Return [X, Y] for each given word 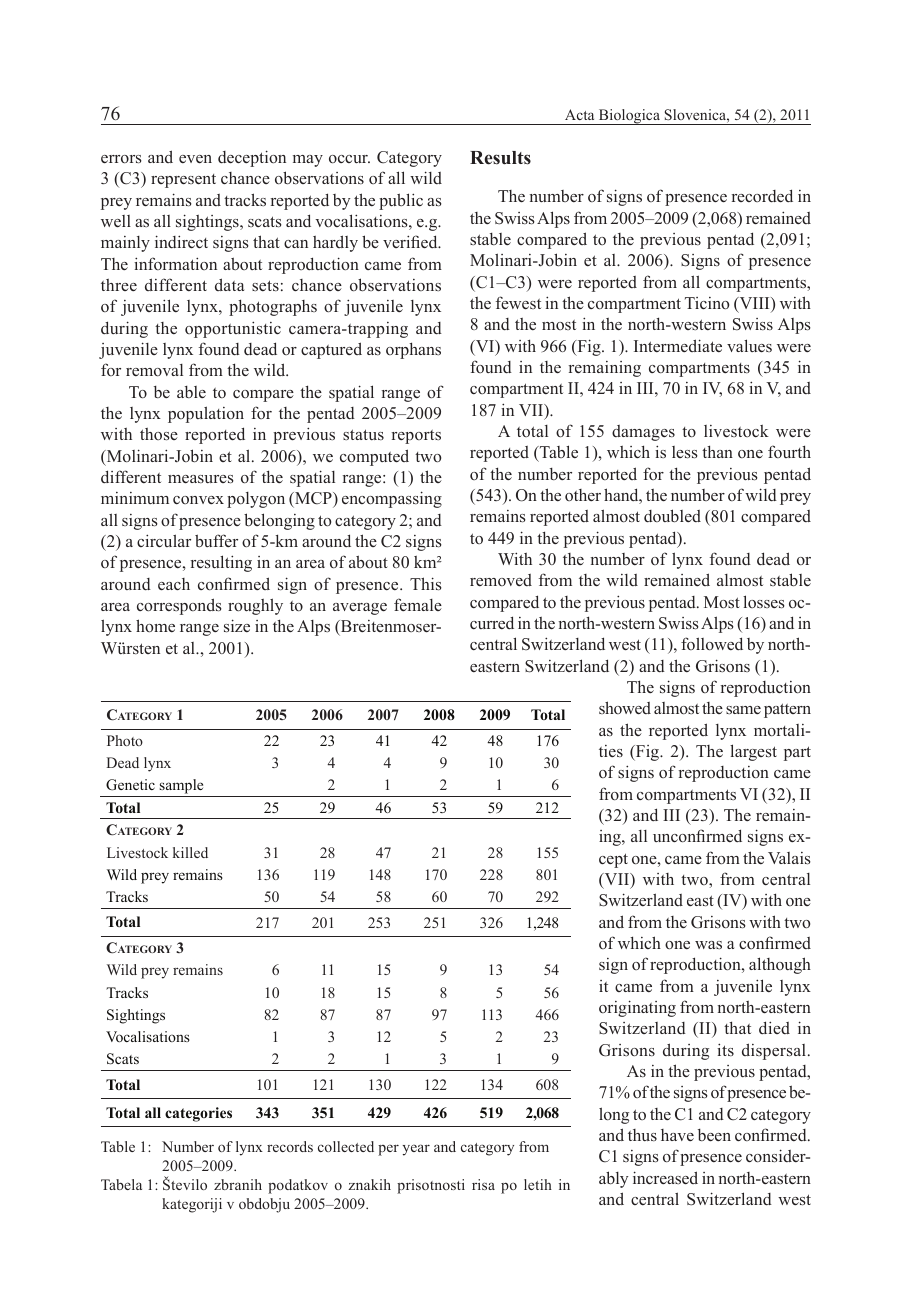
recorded [762, 196]
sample [181, 786]
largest [753, 752]
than [717, 451]
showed [625, 707]
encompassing [392, 499]
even [195, 159]
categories [198, 1114]
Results [500, 158]
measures [201, 479]
